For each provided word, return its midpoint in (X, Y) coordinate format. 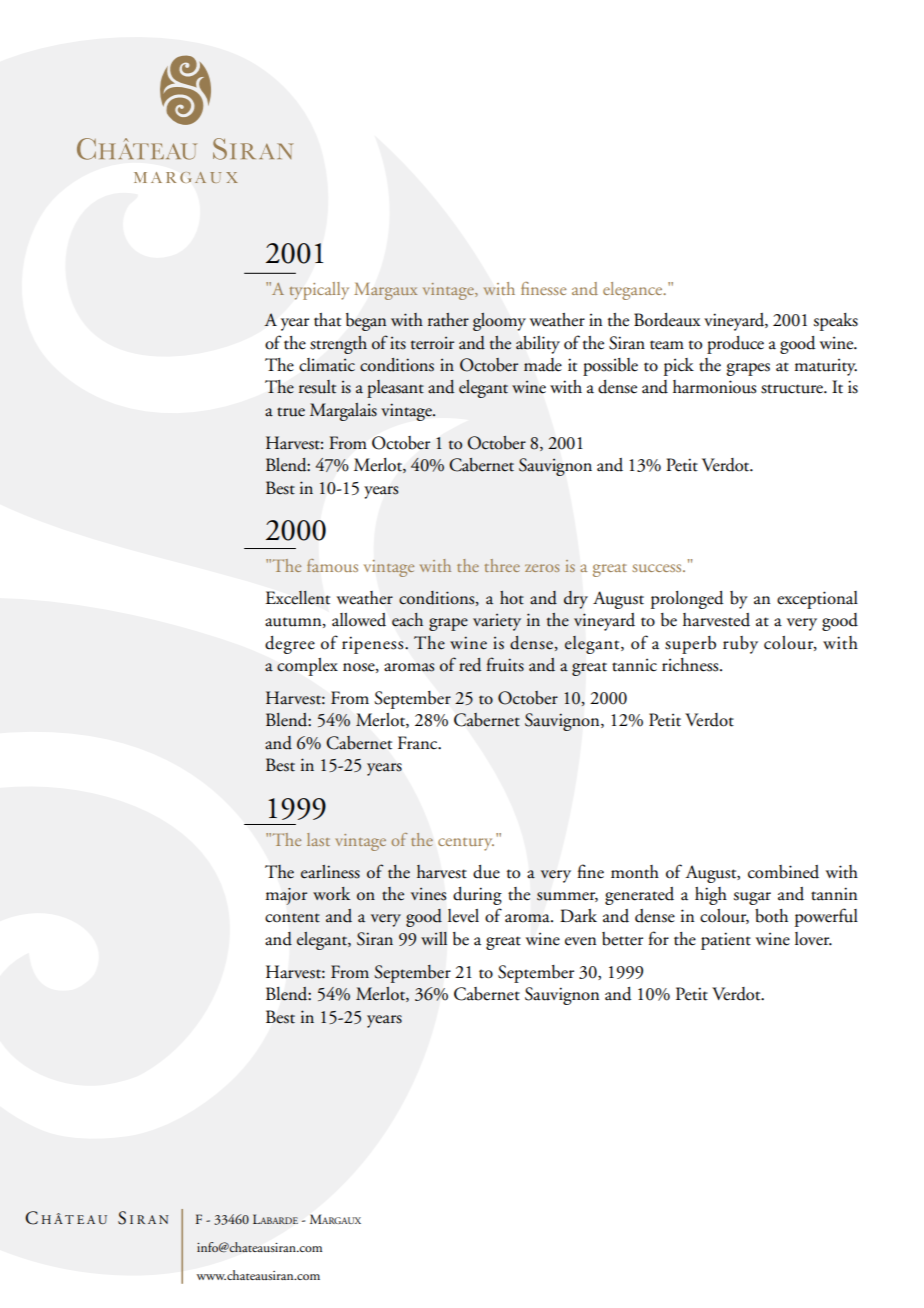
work (331, 894)
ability (538, 345)
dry (576, 600)
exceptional (817, 600)
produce (735, 345)
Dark (578, 916)
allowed (359, 620)
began (366, 322)
